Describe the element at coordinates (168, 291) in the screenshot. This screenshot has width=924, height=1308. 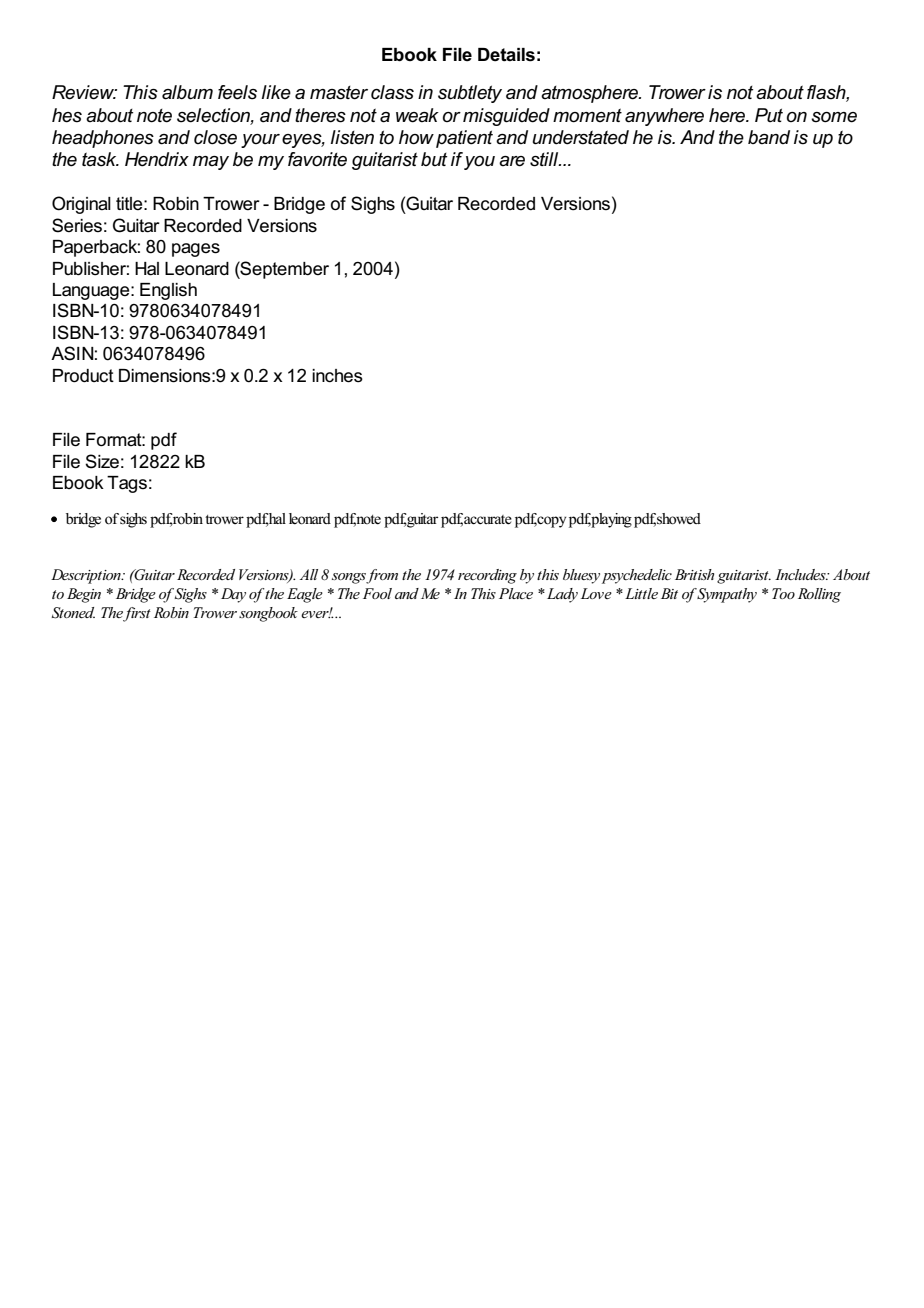
I see `English` at that location.
